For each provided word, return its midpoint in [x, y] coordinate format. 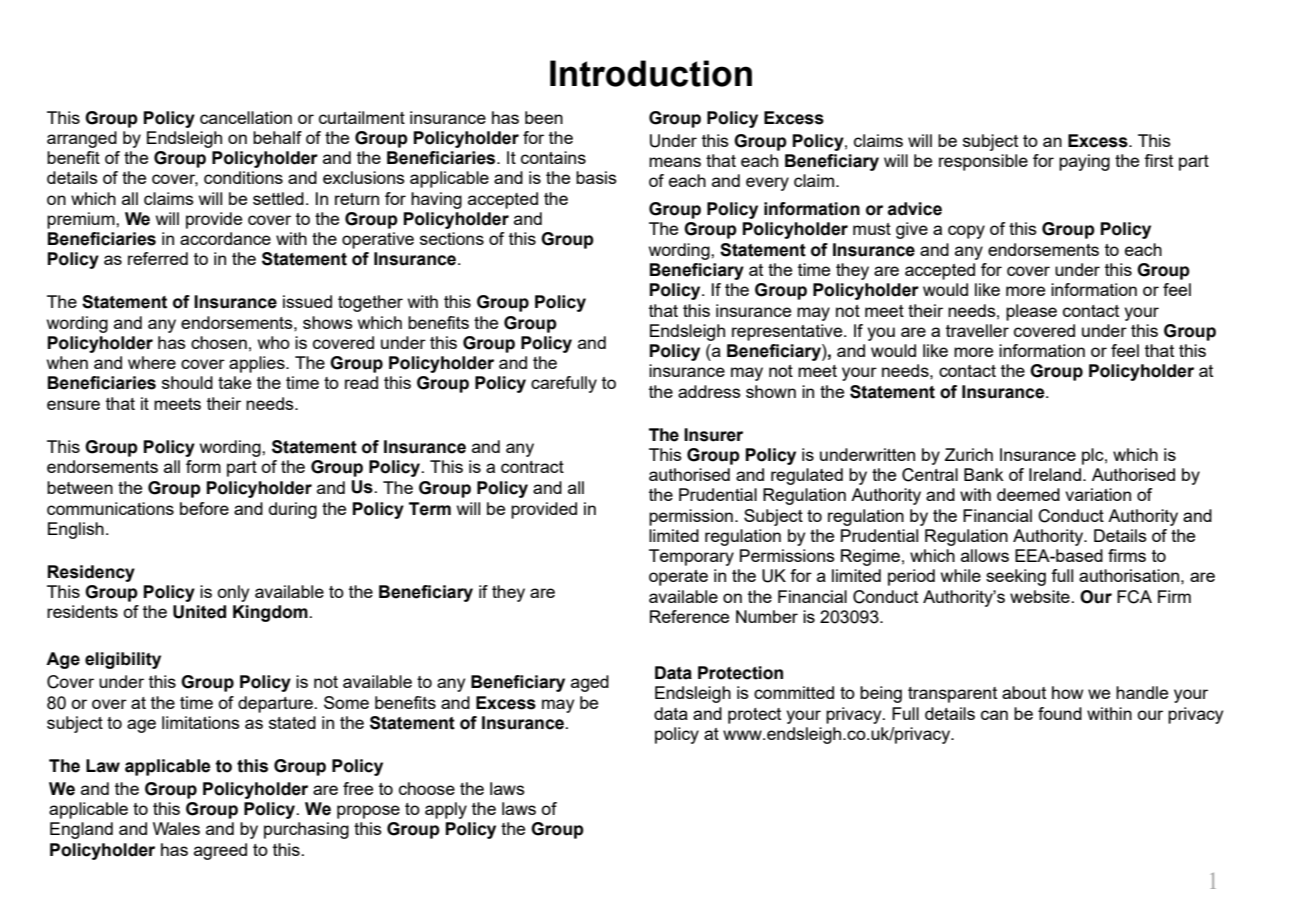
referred [158, 258]
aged [590, 683]
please [1031, 312]
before [204, 508]
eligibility [123, 660]
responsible [983, 162]
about [1024, 692]
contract [532, 467]
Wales [176, 828]
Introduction [651, 73]
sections [452, 238]
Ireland [1055, 474]
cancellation [246, 117]
